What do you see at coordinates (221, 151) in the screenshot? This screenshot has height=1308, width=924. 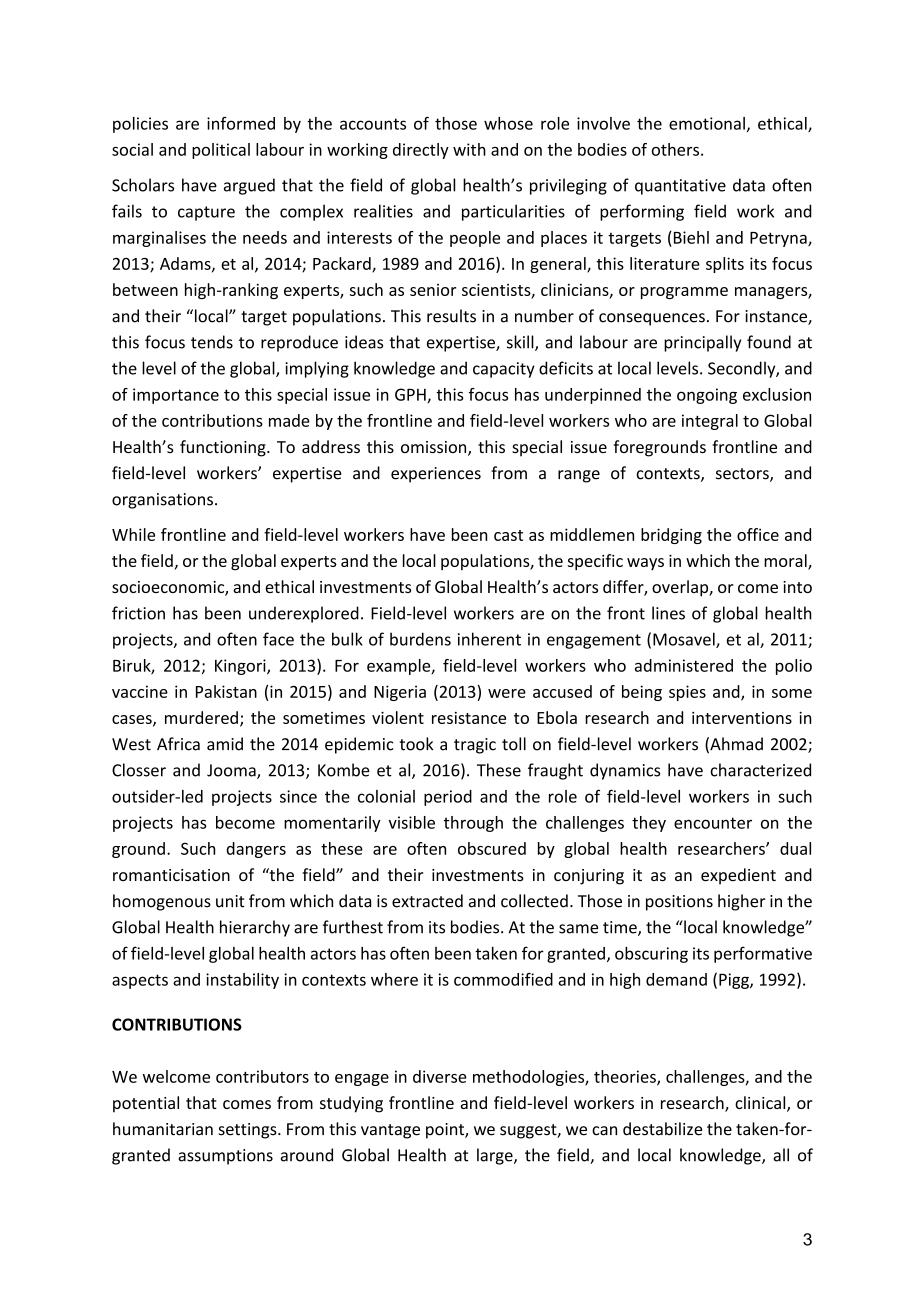 I see `political` at bounding box center [221, 151].
